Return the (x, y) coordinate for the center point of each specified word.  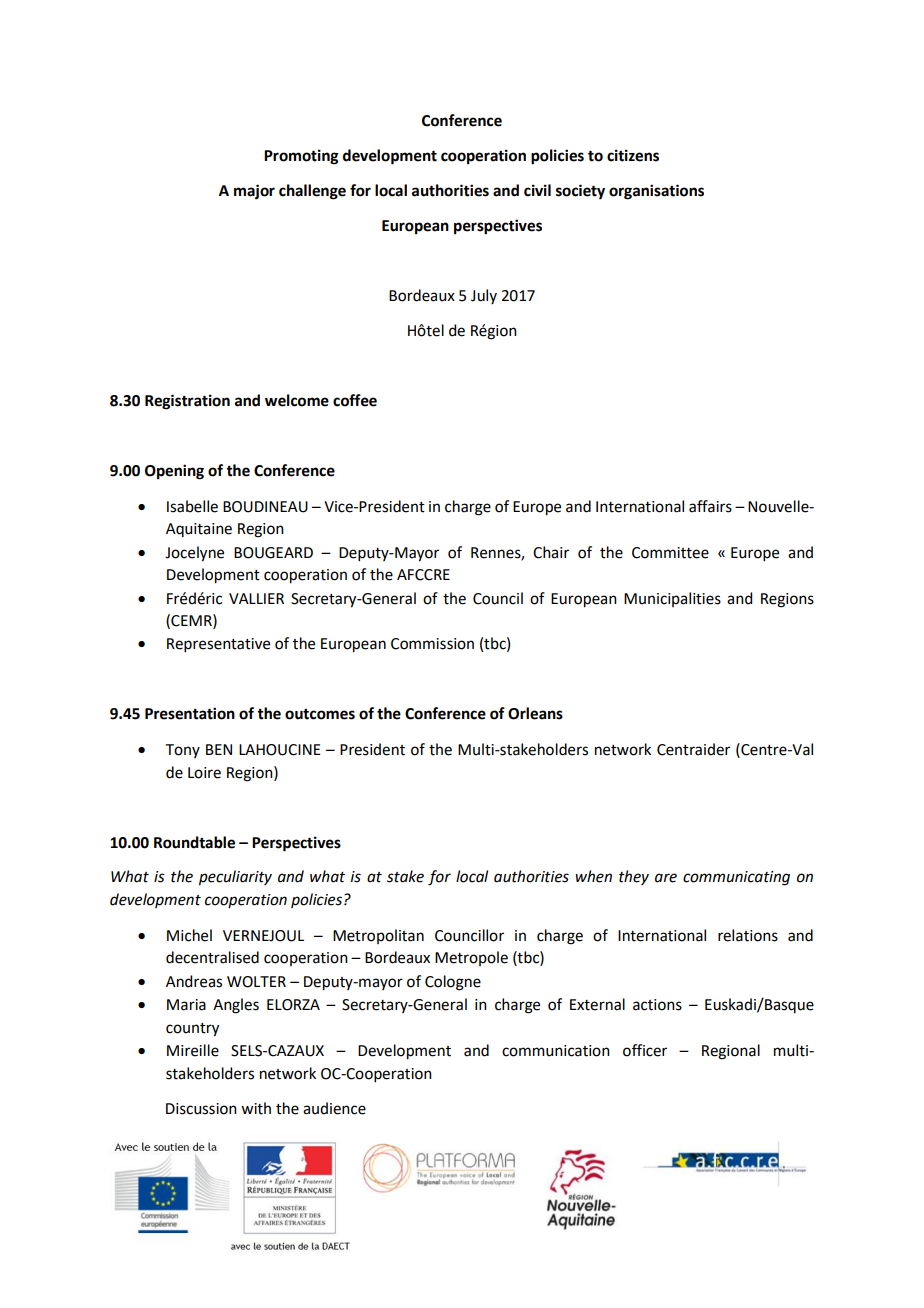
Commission (432, 644)
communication (556, 1051)
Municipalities (672, 599)
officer (645, 1050)
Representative (218, 645)
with (256, 1108)
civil (537, 190)
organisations (656, 192)
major (254, 192)
